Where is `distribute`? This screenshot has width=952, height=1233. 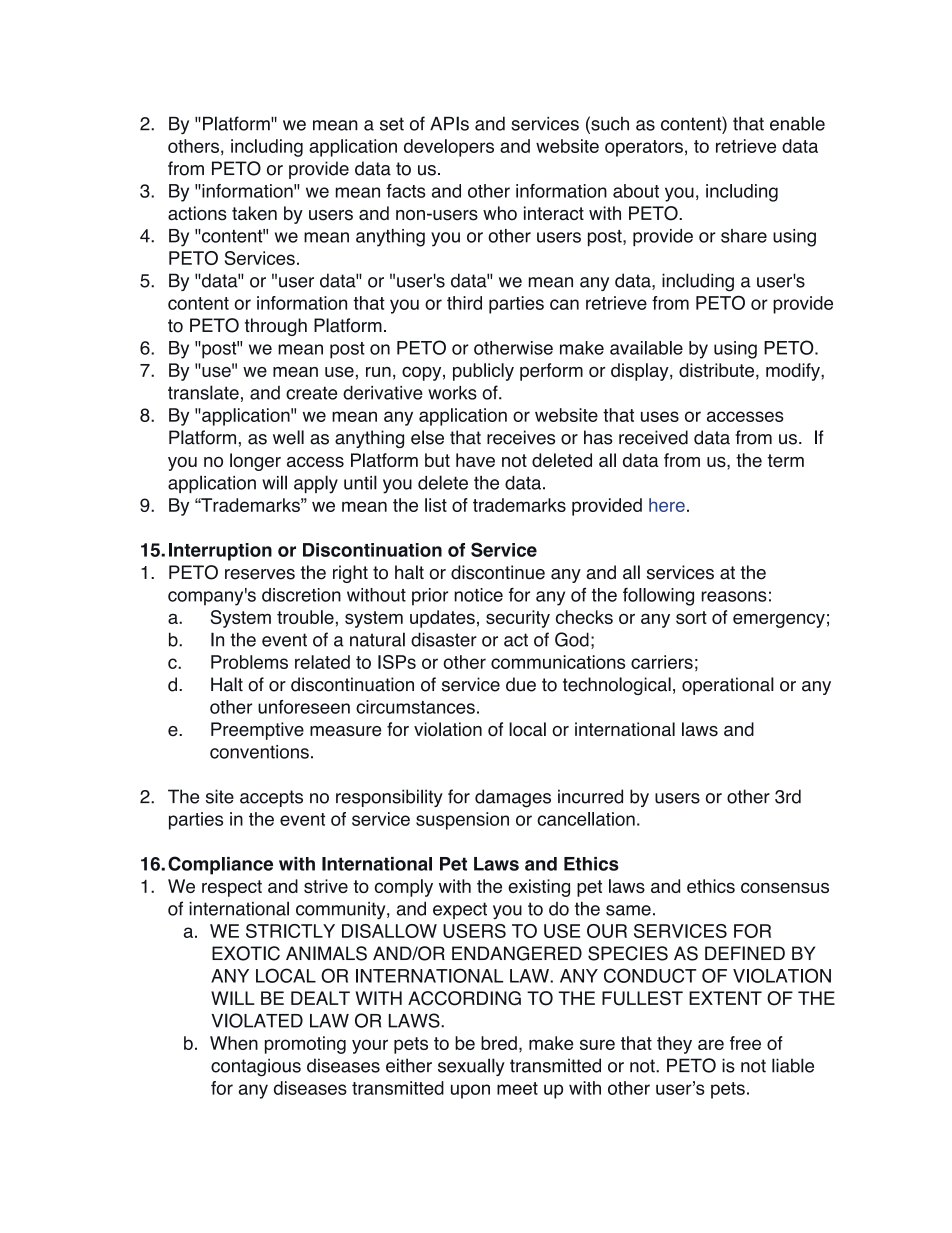 distribute is located at coordinates (716, 370).
